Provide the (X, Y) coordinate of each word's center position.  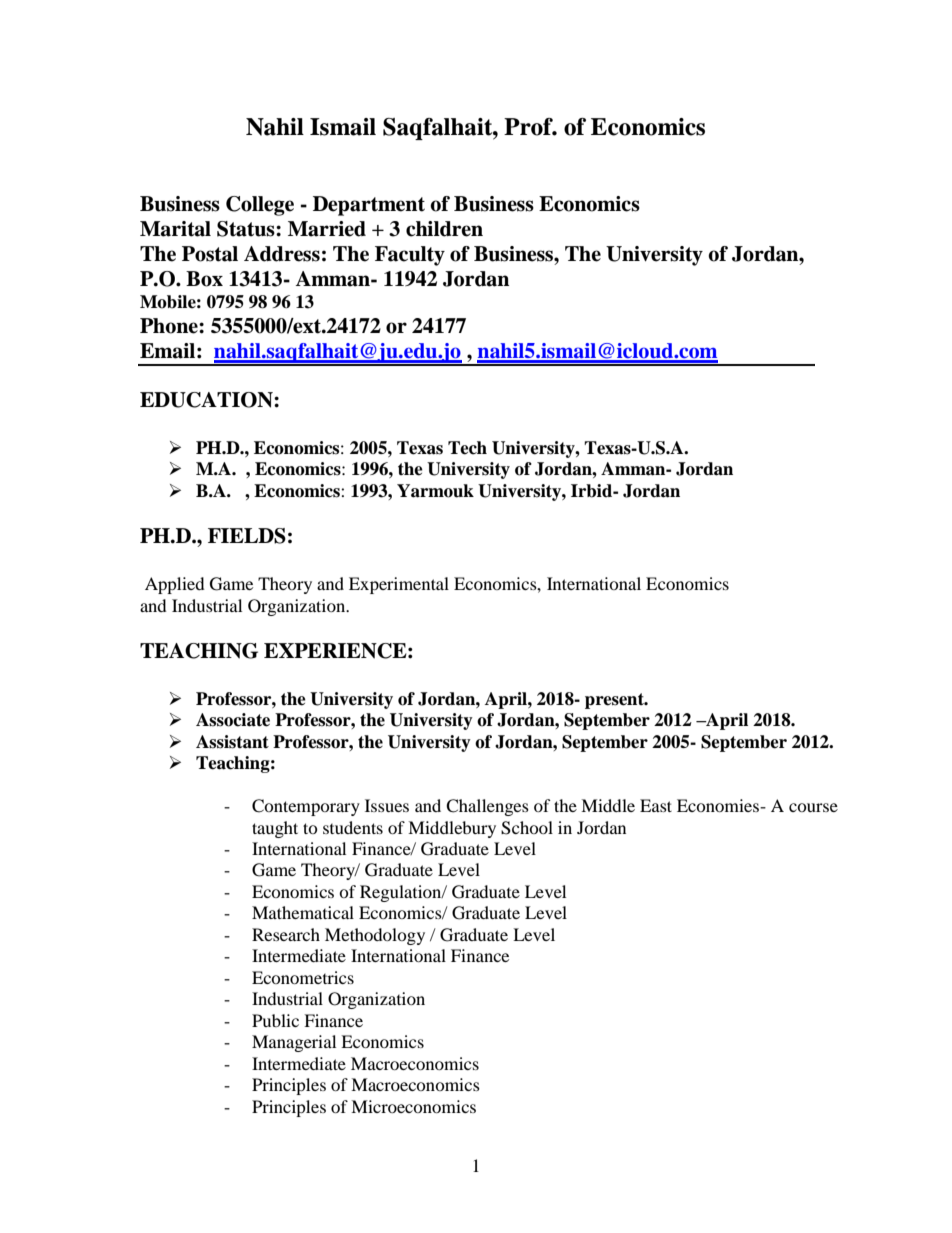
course (813, 807)
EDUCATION (207, 400)
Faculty (410, 256)
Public (275, 1020)
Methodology (375, 936)
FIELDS (247, 536)
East (656, 805)
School (527, 828)
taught (275, 829)
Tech (467, 448)
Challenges (487, 807)
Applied (175, 585)
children (444, 229)
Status (247, 229)
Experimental (399, 585)
